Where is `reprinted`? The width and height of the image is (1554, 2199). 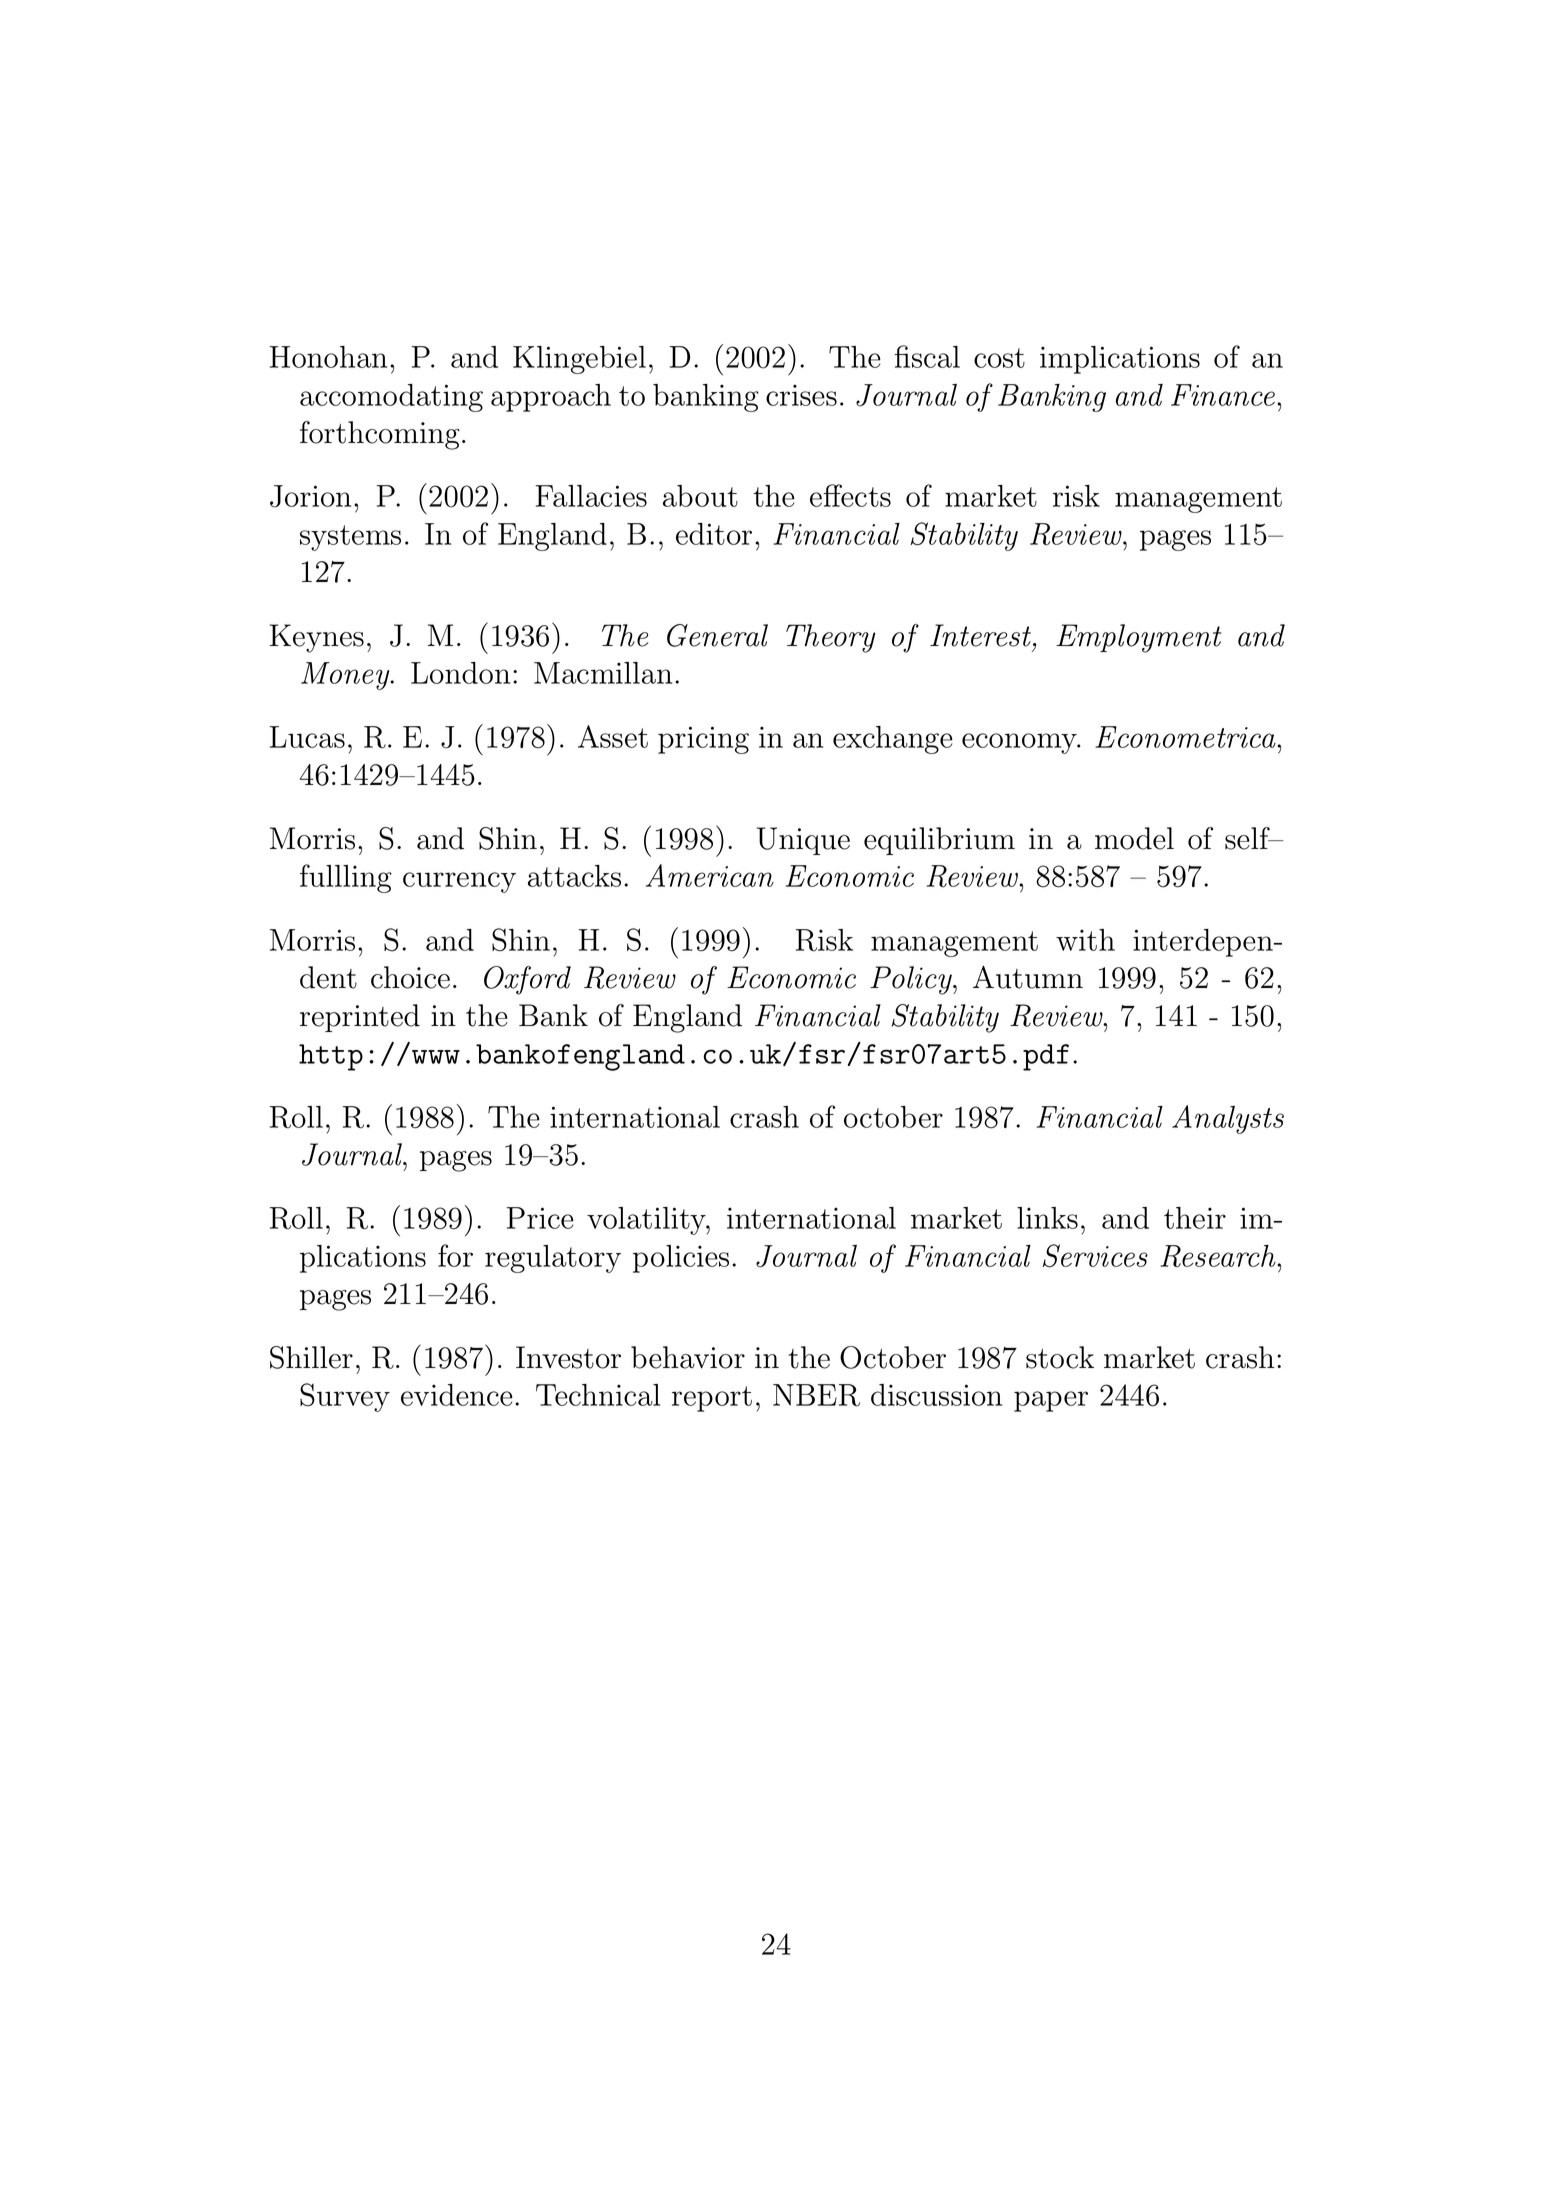
reprinted is located at coordinates (360, 1018).
